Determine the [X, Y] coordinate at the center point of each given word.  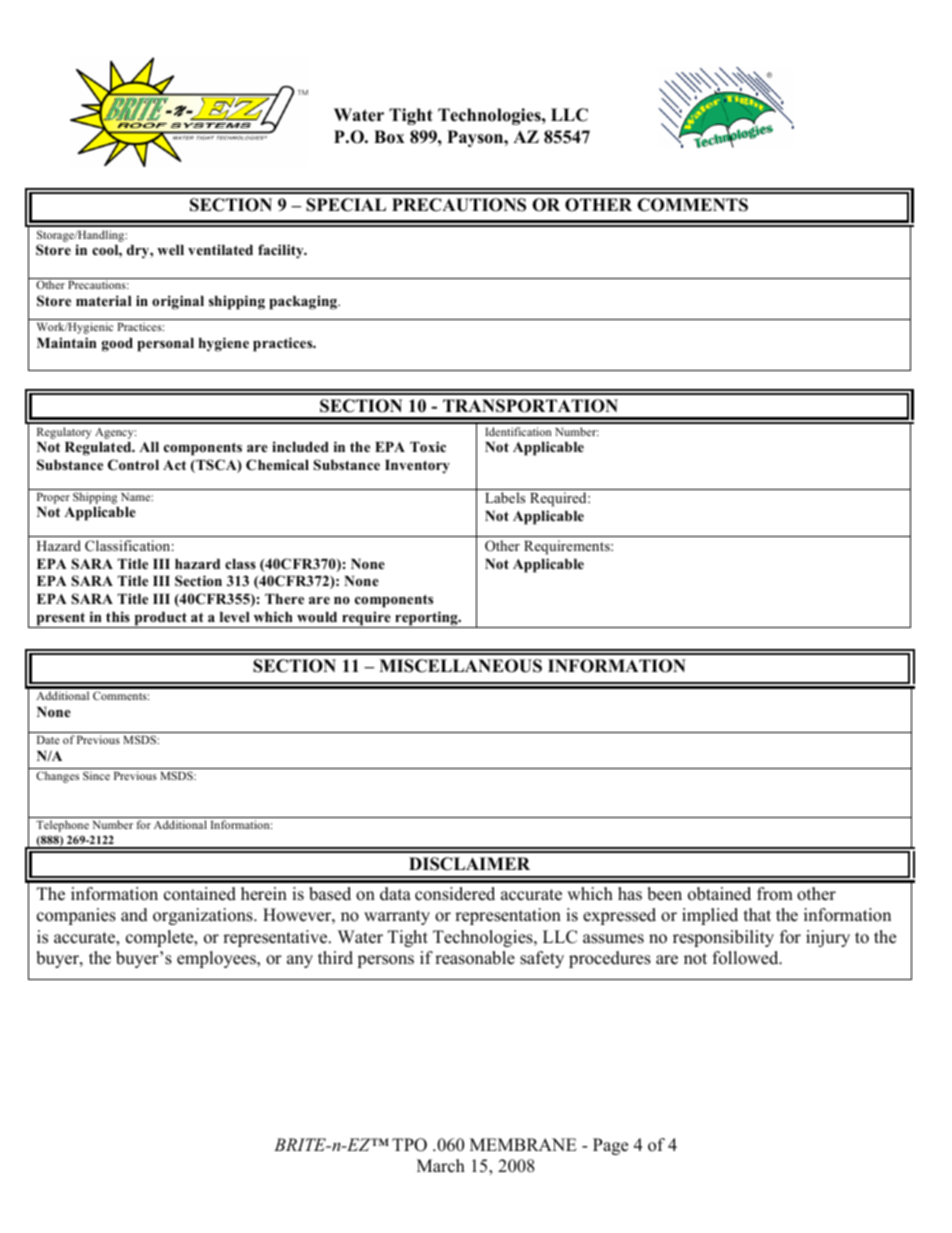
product [160, 620]
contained [200, 894]
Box [389, 137]
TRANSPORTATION [530, 406]
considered [455, 894]
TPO [409, 1145]
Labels [505, 497]
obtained [719, 894]
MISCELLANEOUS [460, 666]
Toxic [428, 446]
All [149, 447]
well [170, 250]
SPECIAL [346, 205]
